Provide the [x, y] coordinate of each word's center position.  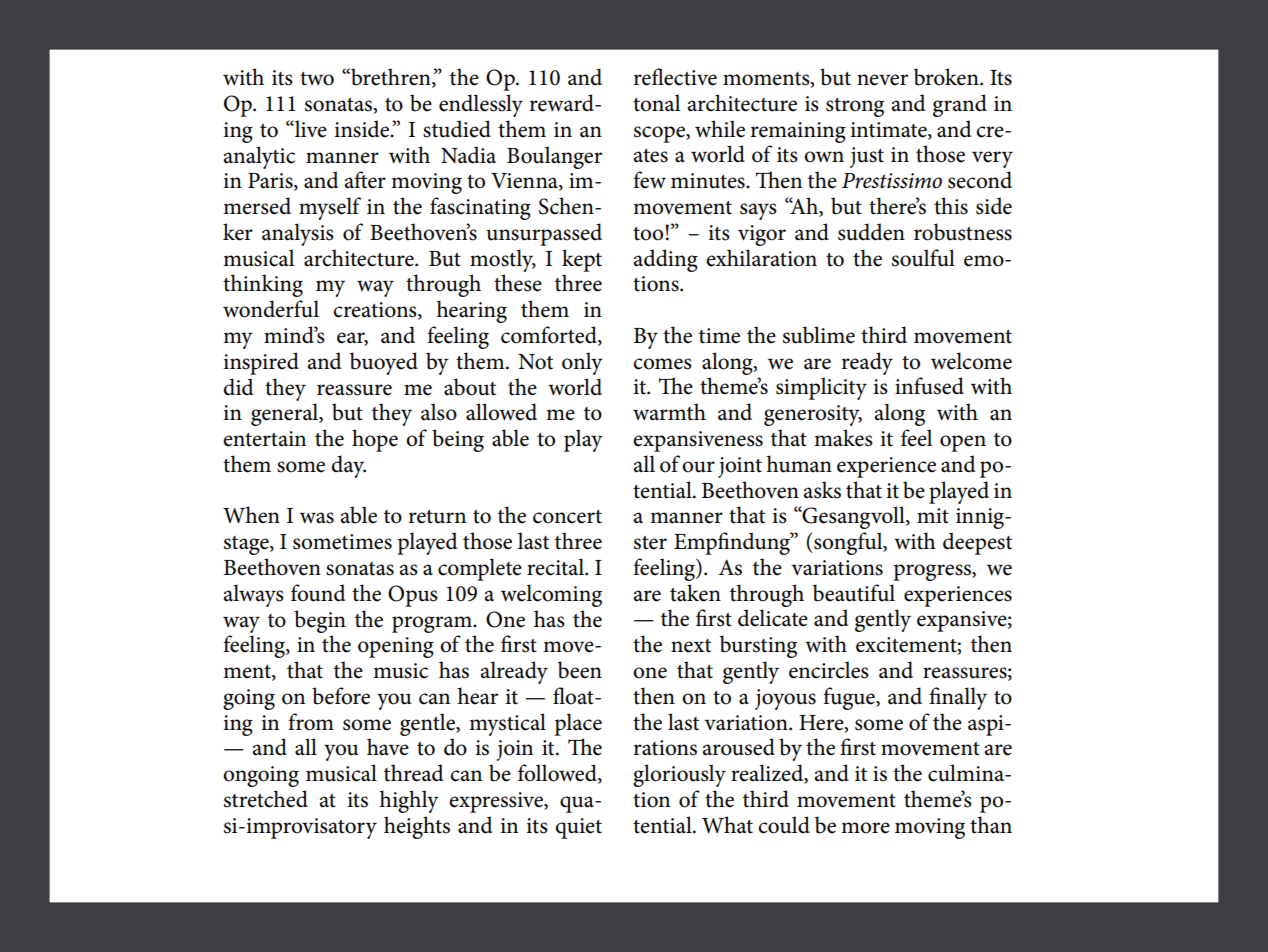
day [348, 466]
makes [843, 438]
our [698, 467]
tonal [656, 103]
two [317, 79]
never [882, 80]
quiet [579, 828]
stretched [266, 799]
